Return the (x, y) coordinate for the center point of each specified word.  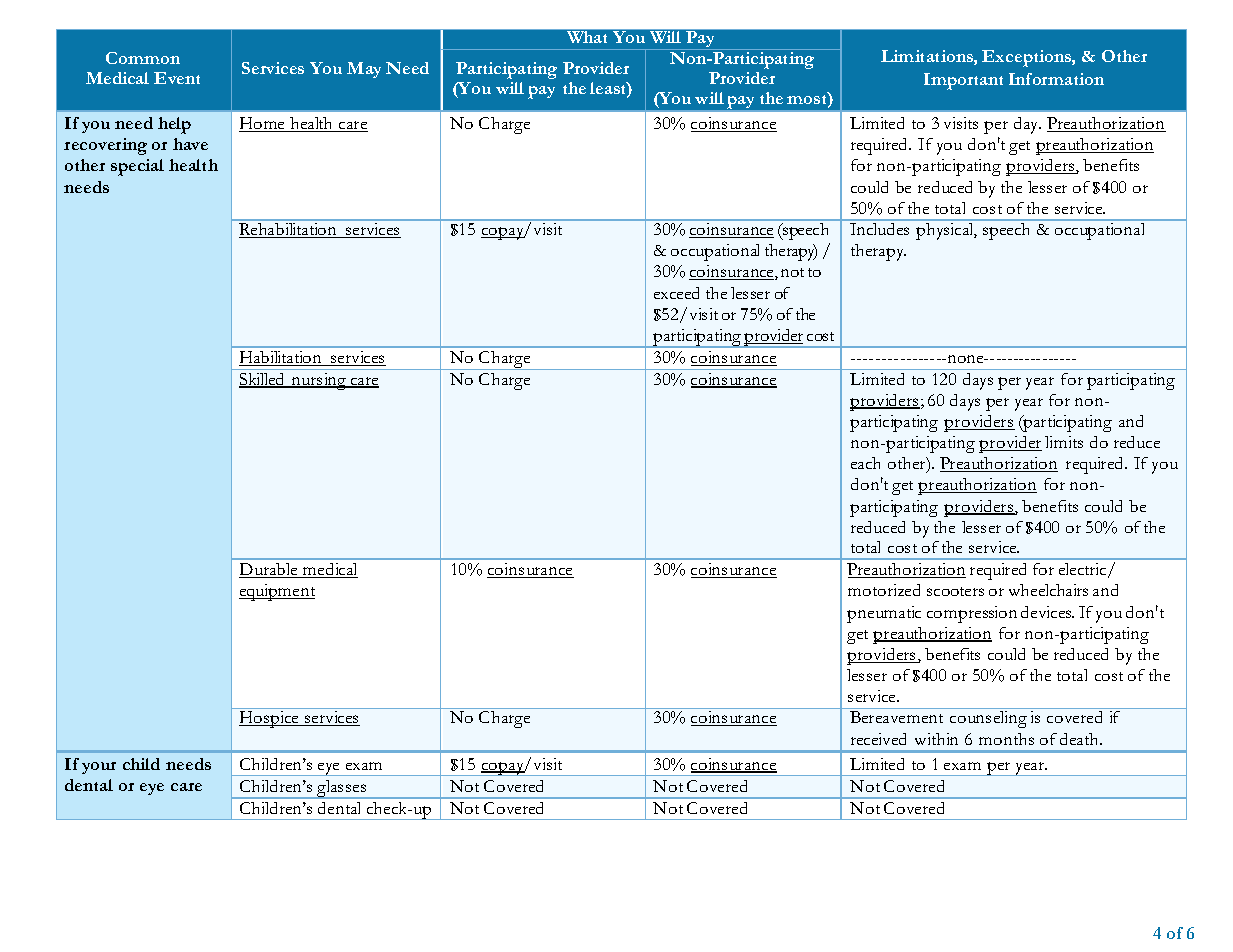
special (137, 167)
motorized (884, 590)
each (865, 463)
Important (963, 81)
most (808, 100)
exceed (676, 293)
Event (177, 78)
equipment (277, 592)
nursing (319, 381)
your (99, 768)
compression (972, 614)
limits (1064, 442)
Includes (879, 229)
